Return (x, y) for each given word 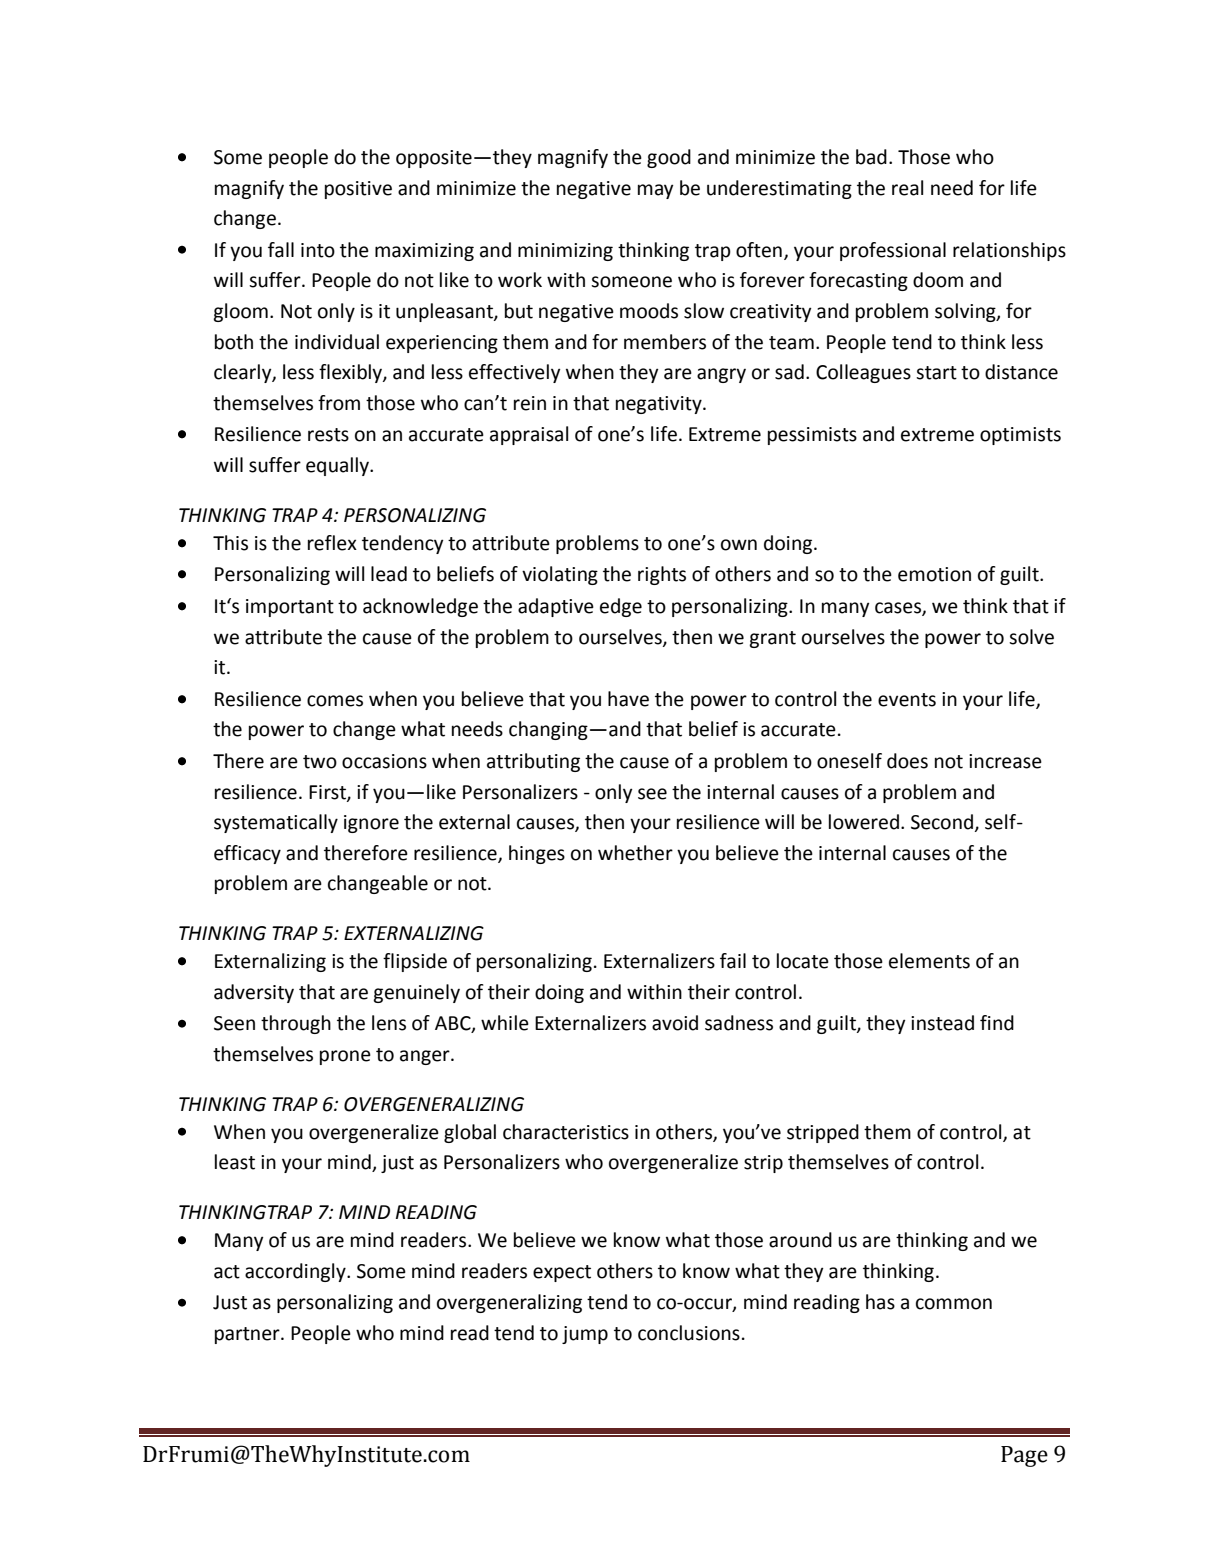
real (907, 188)
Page (1024, 1456)
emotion (934, 574)
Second (942, 822)
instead (942, 1023)
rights (662, 575)
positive (358, 190)
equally (338, 466)
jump (585, 1335)
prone (345, 1057)
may (655, 191)
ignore (371, 824)
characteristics (566, 1132)
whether (635, 853)
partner (248, 1335)
